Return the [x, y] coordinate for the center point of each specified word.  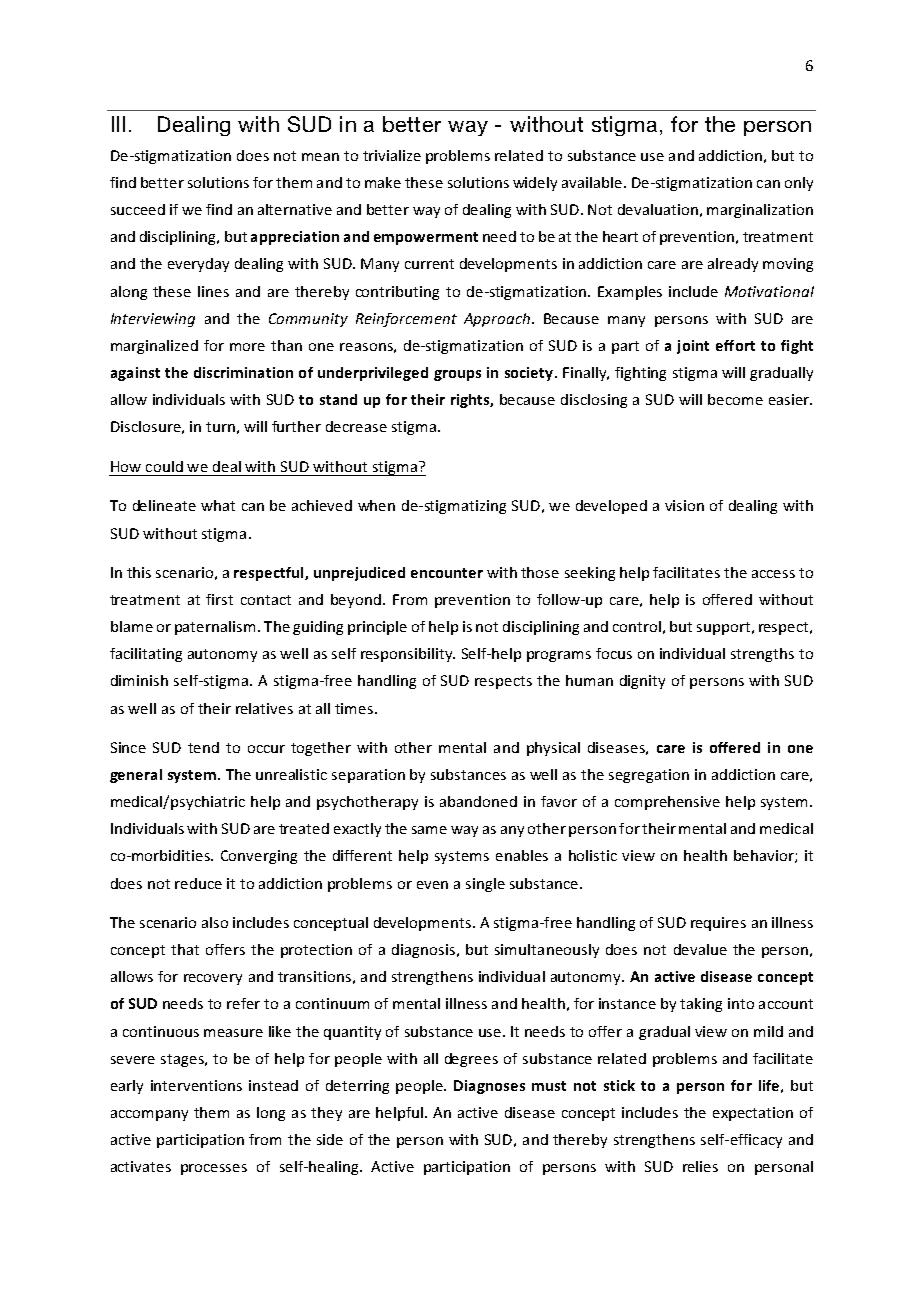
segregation [649, 776]
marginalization [760, 211]
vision [684, 505]
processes [214, 1169]
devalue [700, 949]
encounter [447, 573]
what [218, 505]
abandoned [478, 801]
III [118, 124]
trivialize [392, 155]
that [185, 949]
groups [457, 375]
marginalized [154, 347]
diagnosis [423, 951]
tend [203, 747]
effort [735, 345]
